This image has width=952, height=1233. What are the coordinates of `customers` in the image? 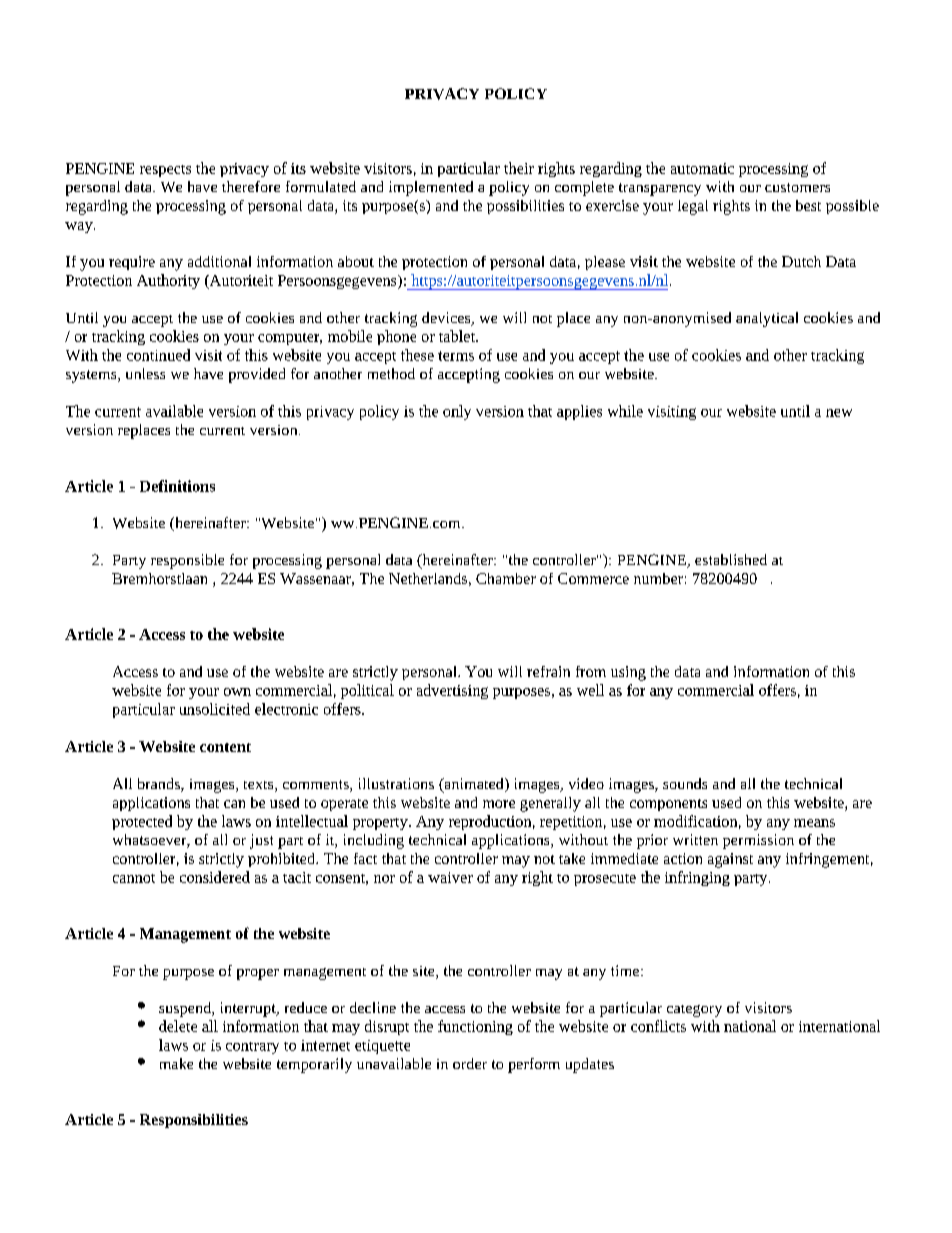 It's located at (797, 187).
